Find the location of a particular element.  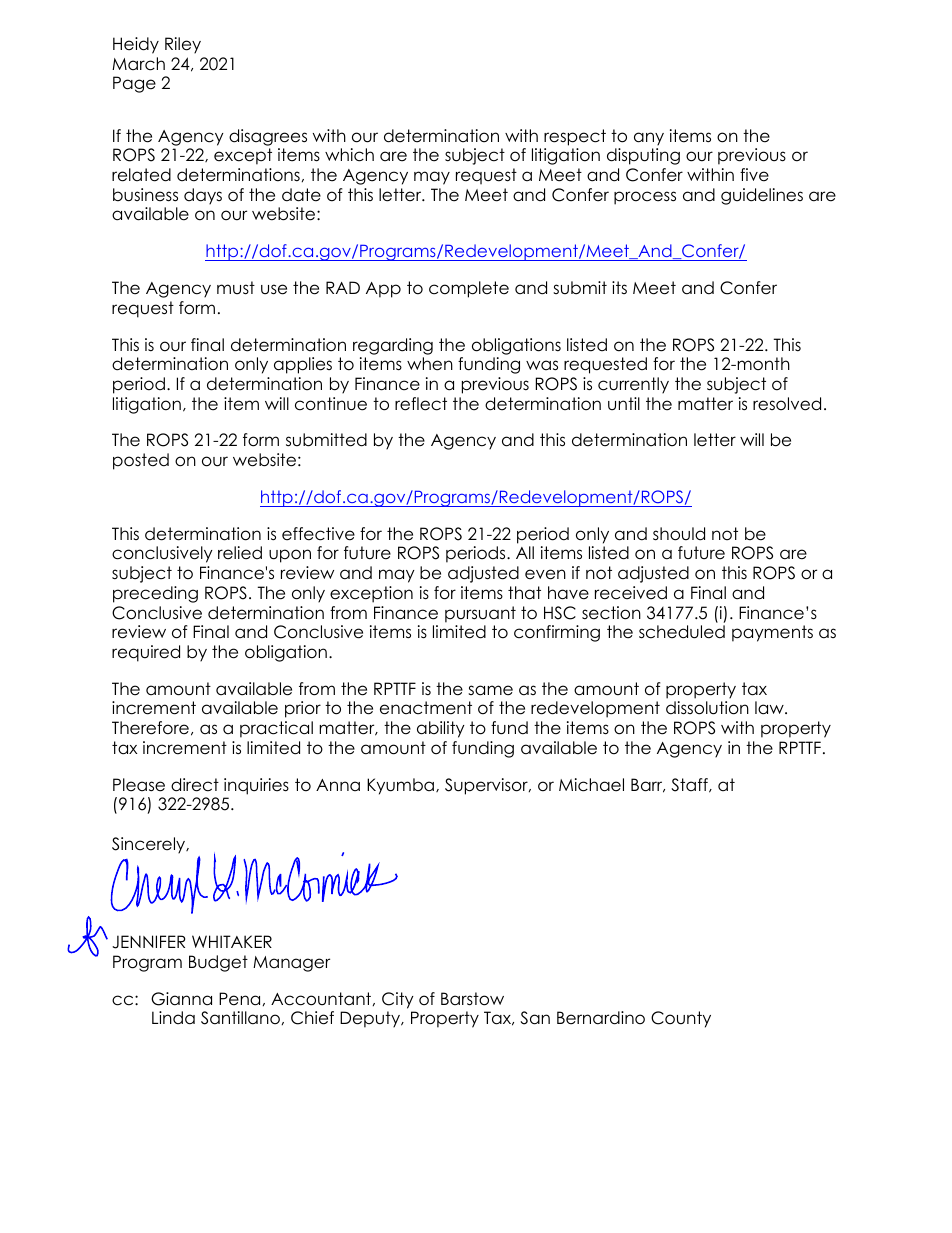

respect is located at coordinates (575, 137).
